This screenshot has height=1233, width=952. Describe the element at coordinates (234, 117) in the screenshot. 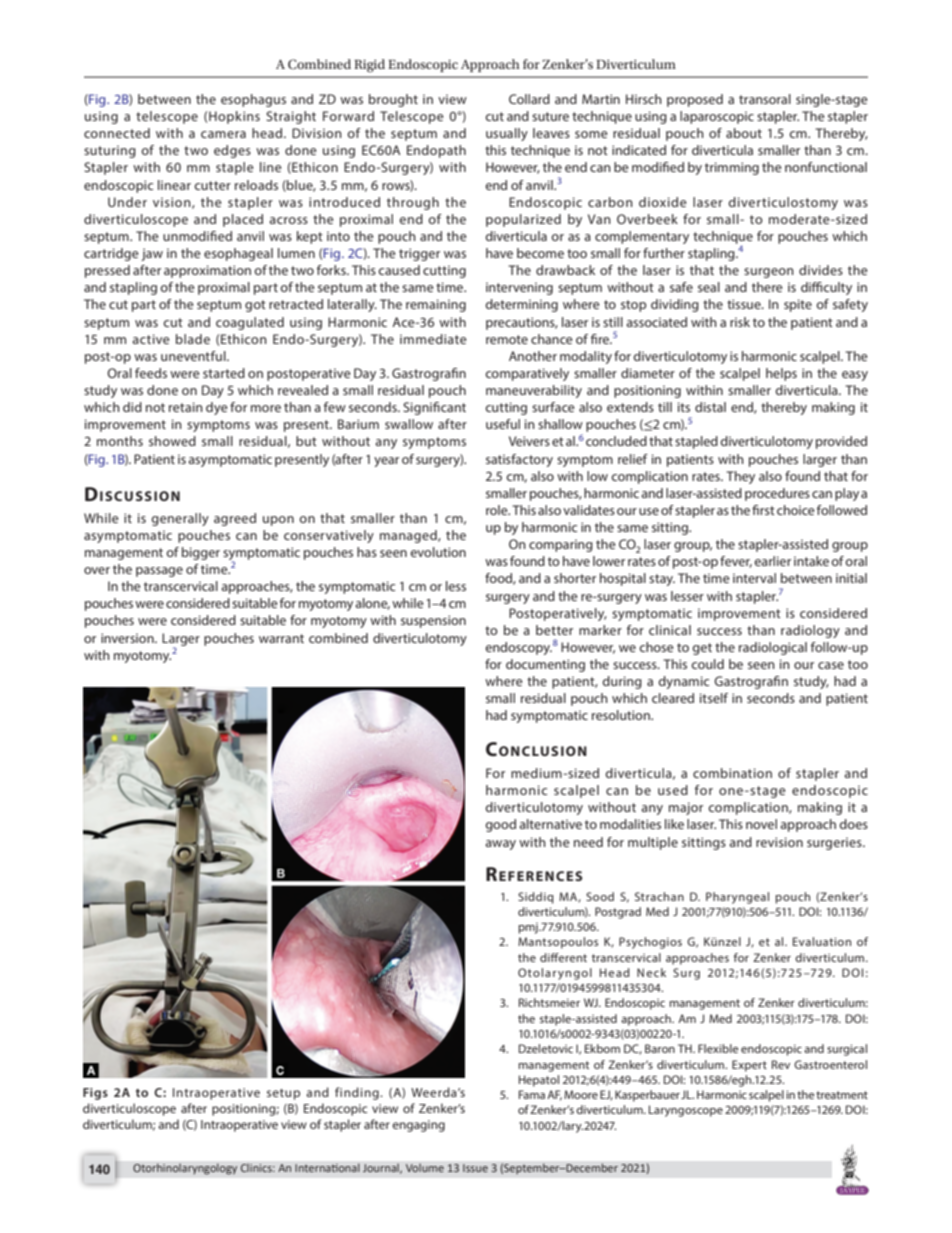

I see `Hopkins` at that location.
